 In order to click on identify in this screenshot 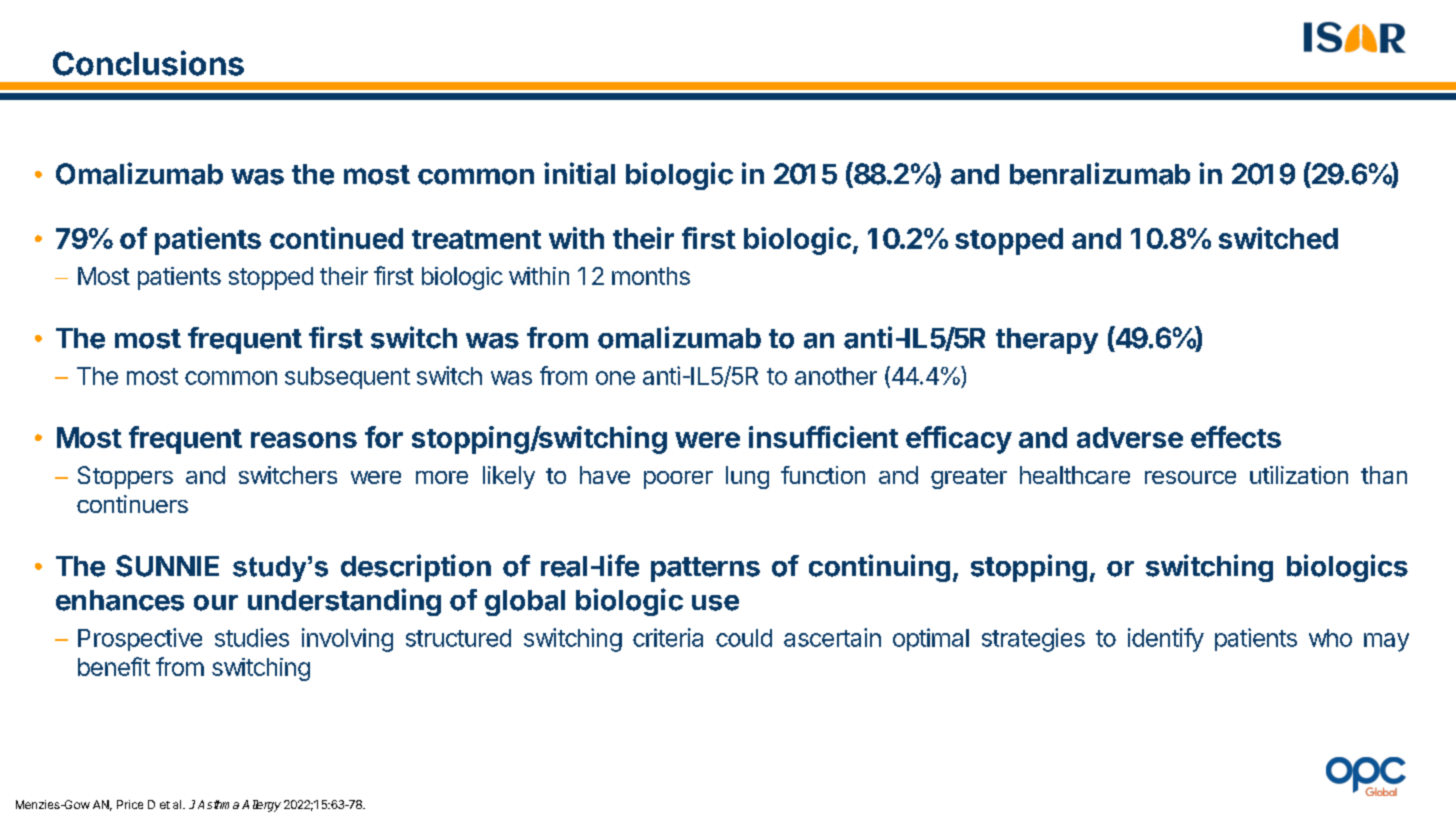, I will do `click(1166, 640)`.
